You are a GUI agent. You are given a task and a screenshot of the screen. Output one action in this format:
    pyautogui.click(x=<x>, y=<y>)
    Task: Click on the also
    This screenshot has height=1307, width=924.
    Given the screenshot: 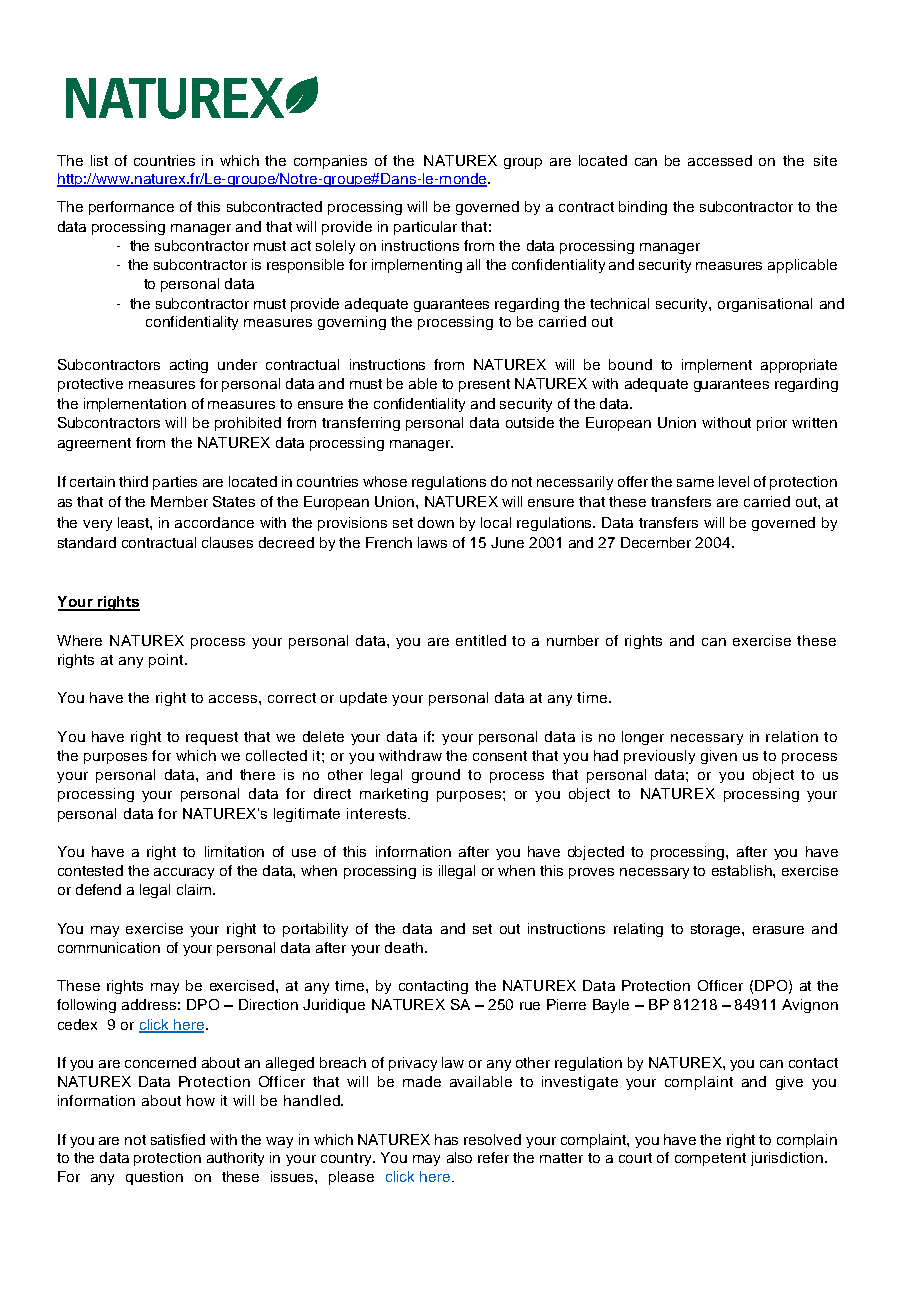 What is the action you would take?
    pyautogui.click(x=459, y=1157)
